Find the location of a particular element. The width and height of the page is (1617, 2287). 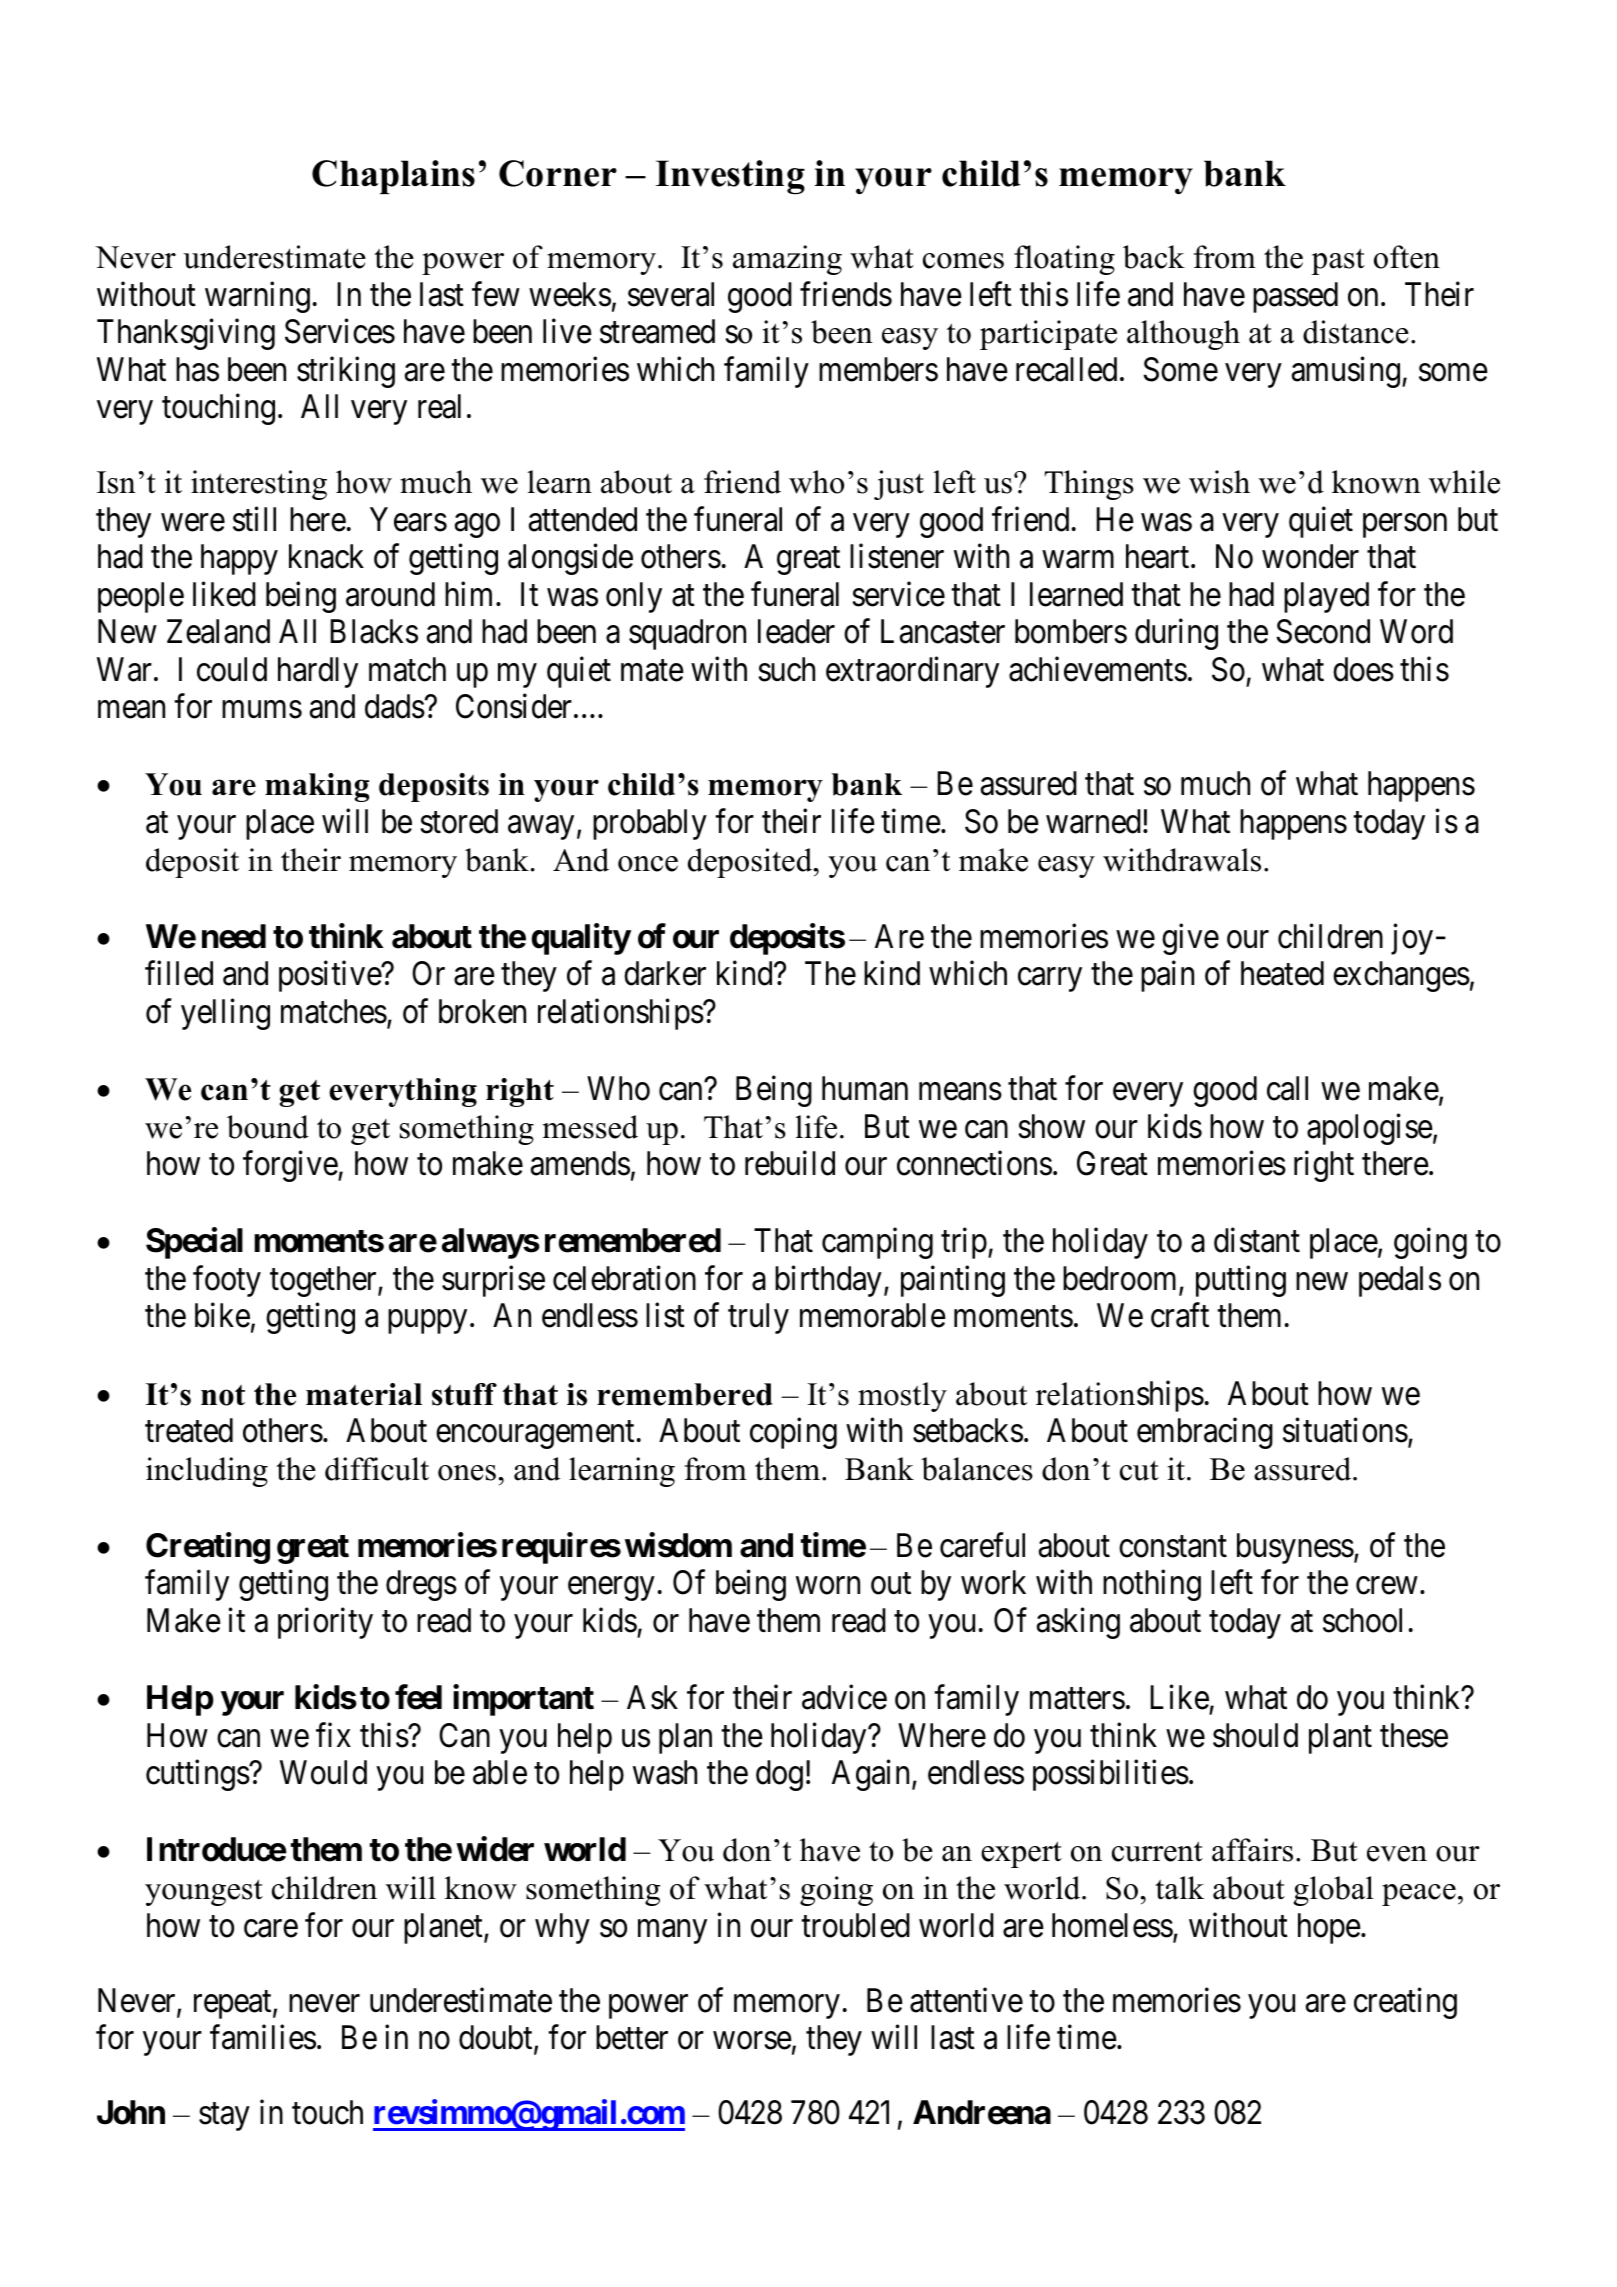

stay is located at coordinates (224, 2117).
